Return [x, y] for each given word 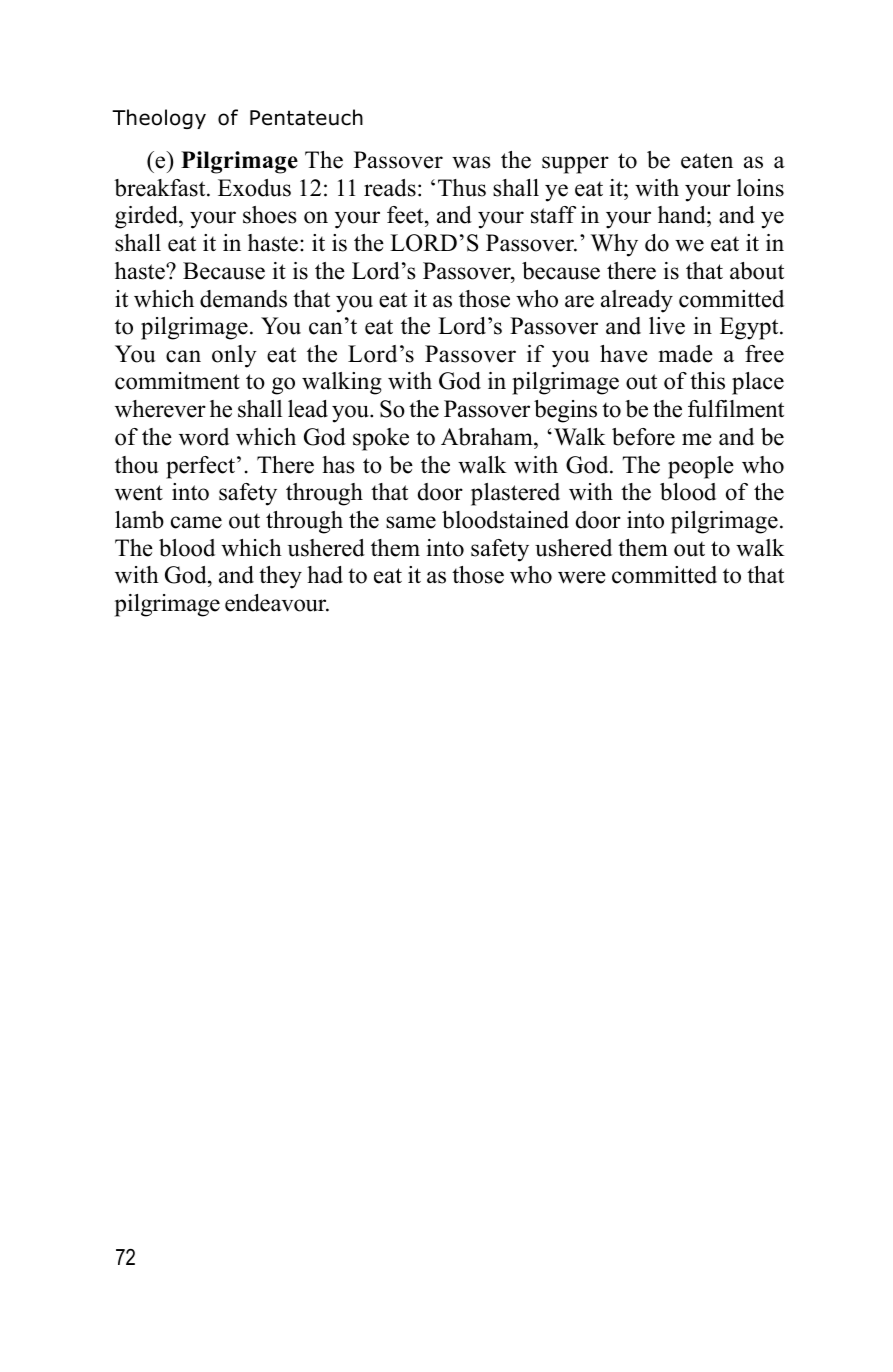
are [579, 301]
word [204, 437]
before [643, 437]
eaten [707, 161]
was [471, 162]
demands [243, 299]
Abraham [488, 437]
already [637, 301]
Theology [159, 119]
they [280, 577]
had [325, 575]
